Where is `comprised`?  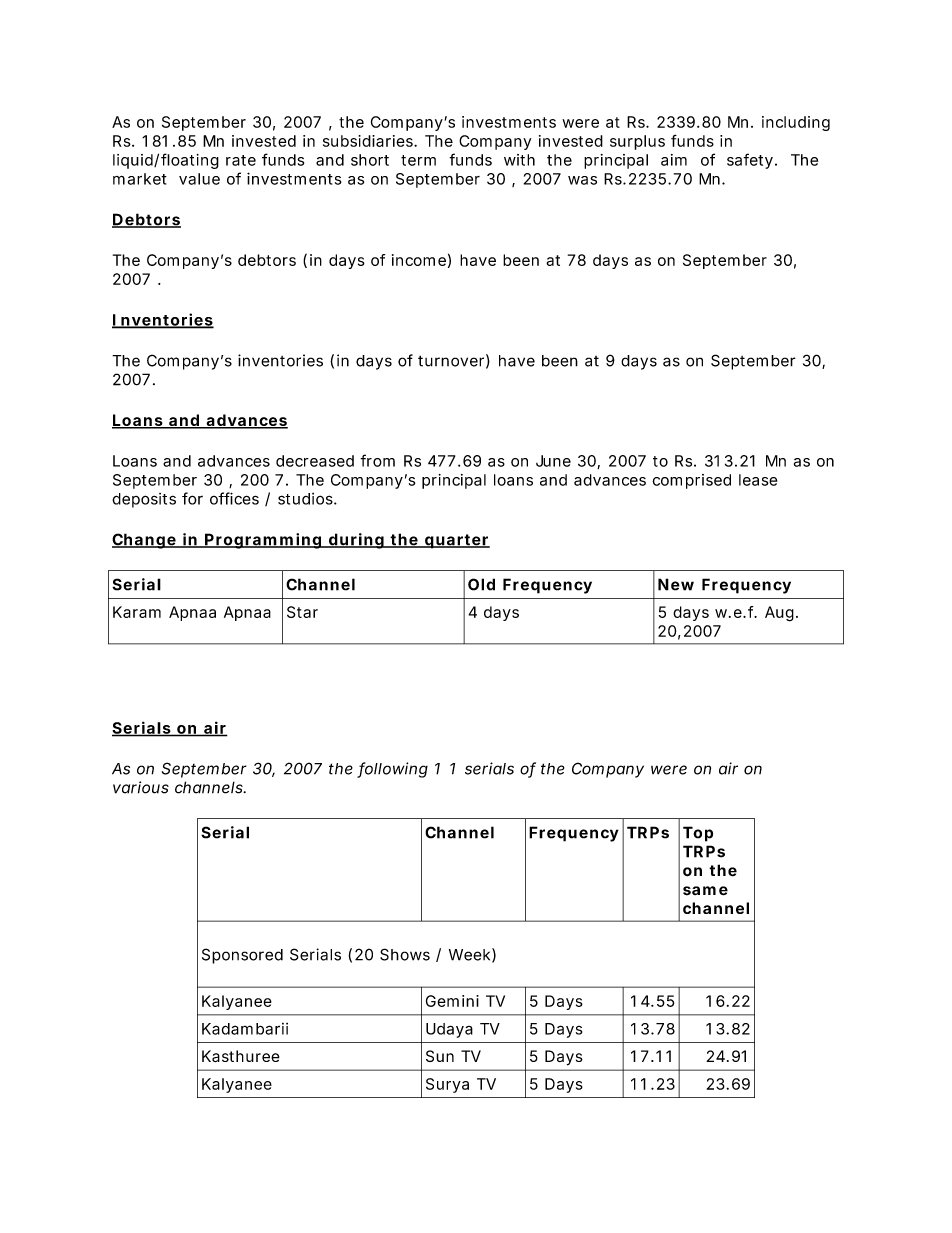 comprised is located at coordinates (691, 481).
